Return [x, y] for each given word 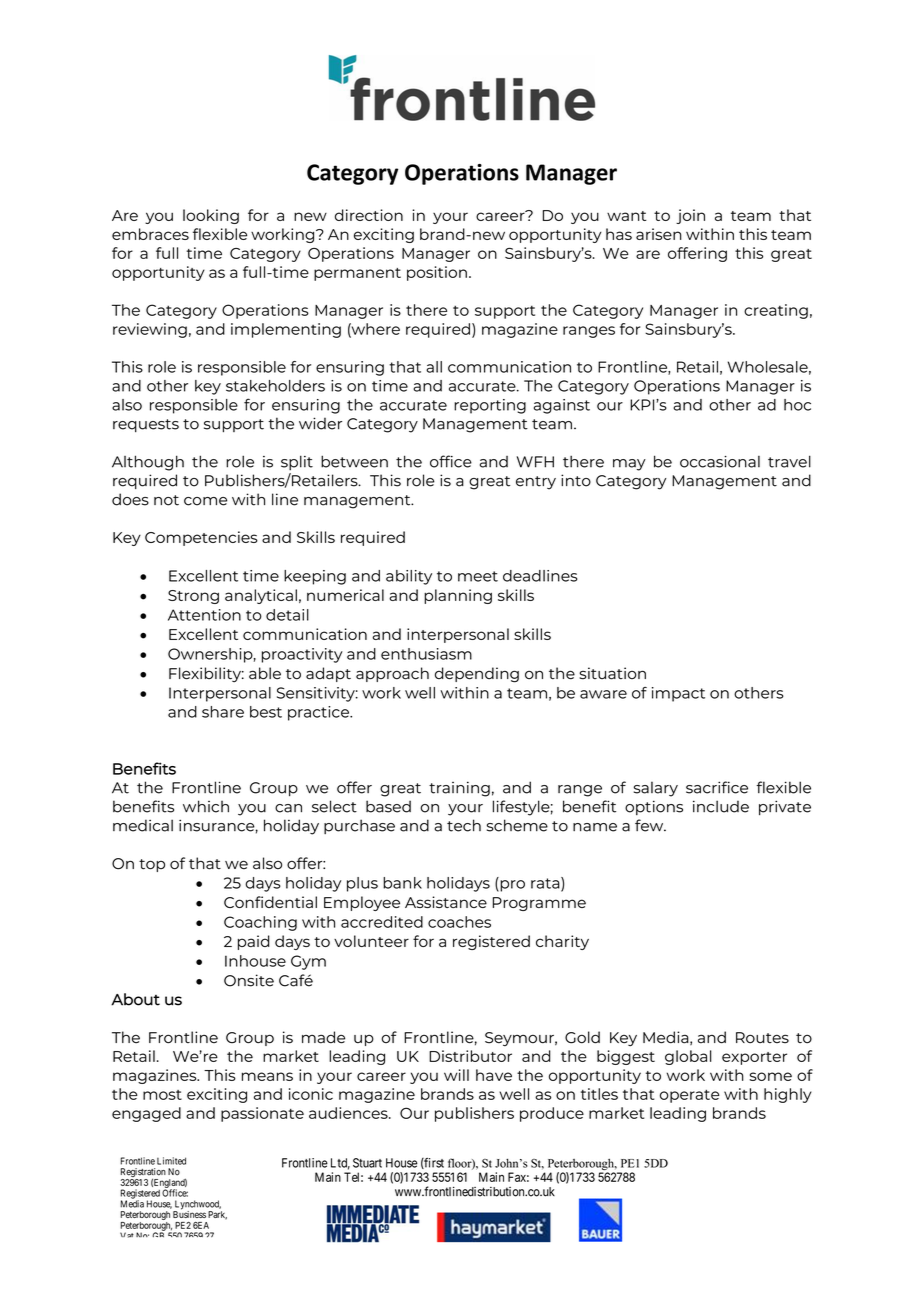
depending [477, 675]
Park [217, 1215]
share [223, 712]
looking [211, 216]
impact [678, 694]
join [690, 216]
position [437, 273]
